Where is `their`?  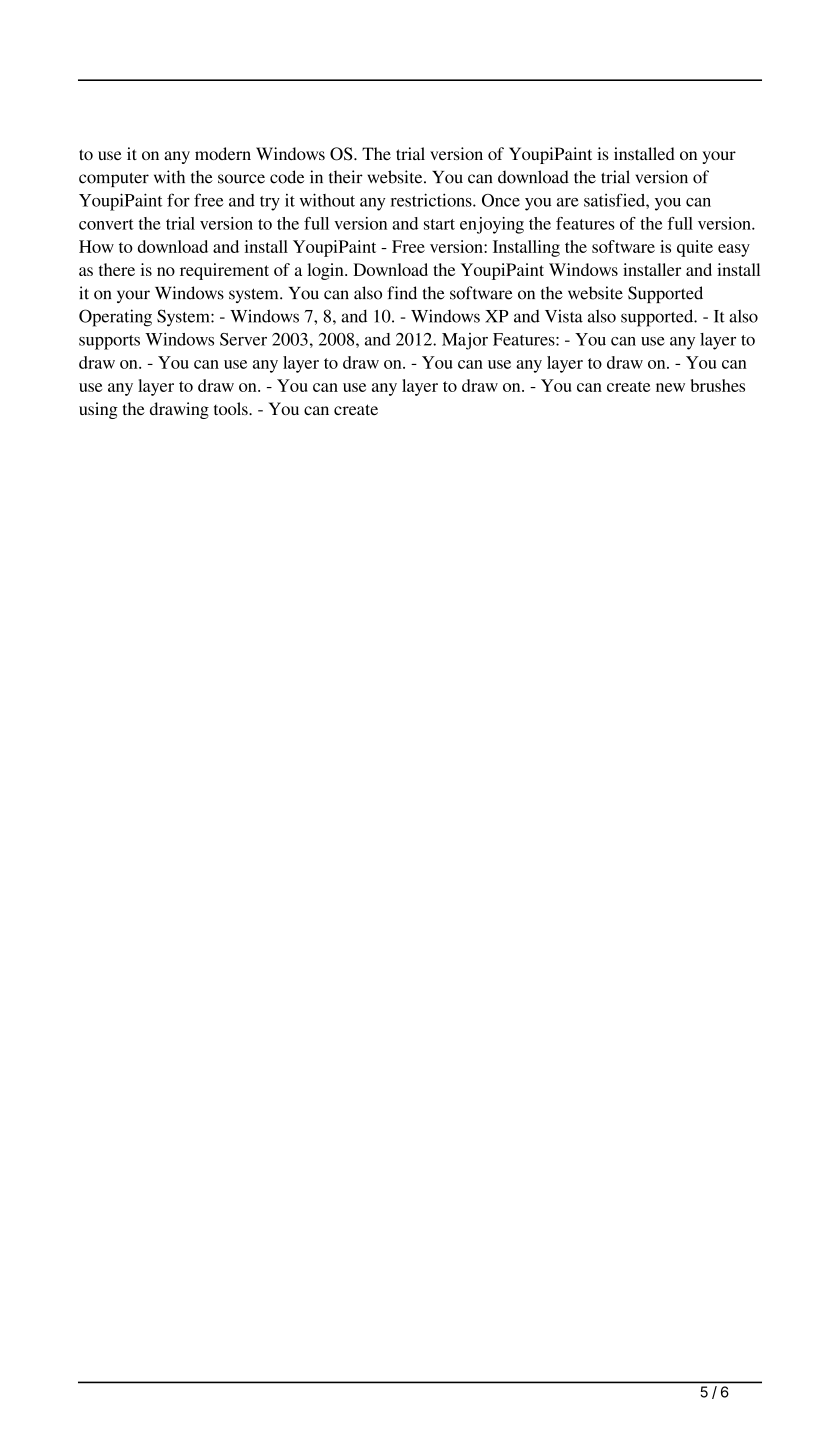
their is located at coordinates (346, 177).
